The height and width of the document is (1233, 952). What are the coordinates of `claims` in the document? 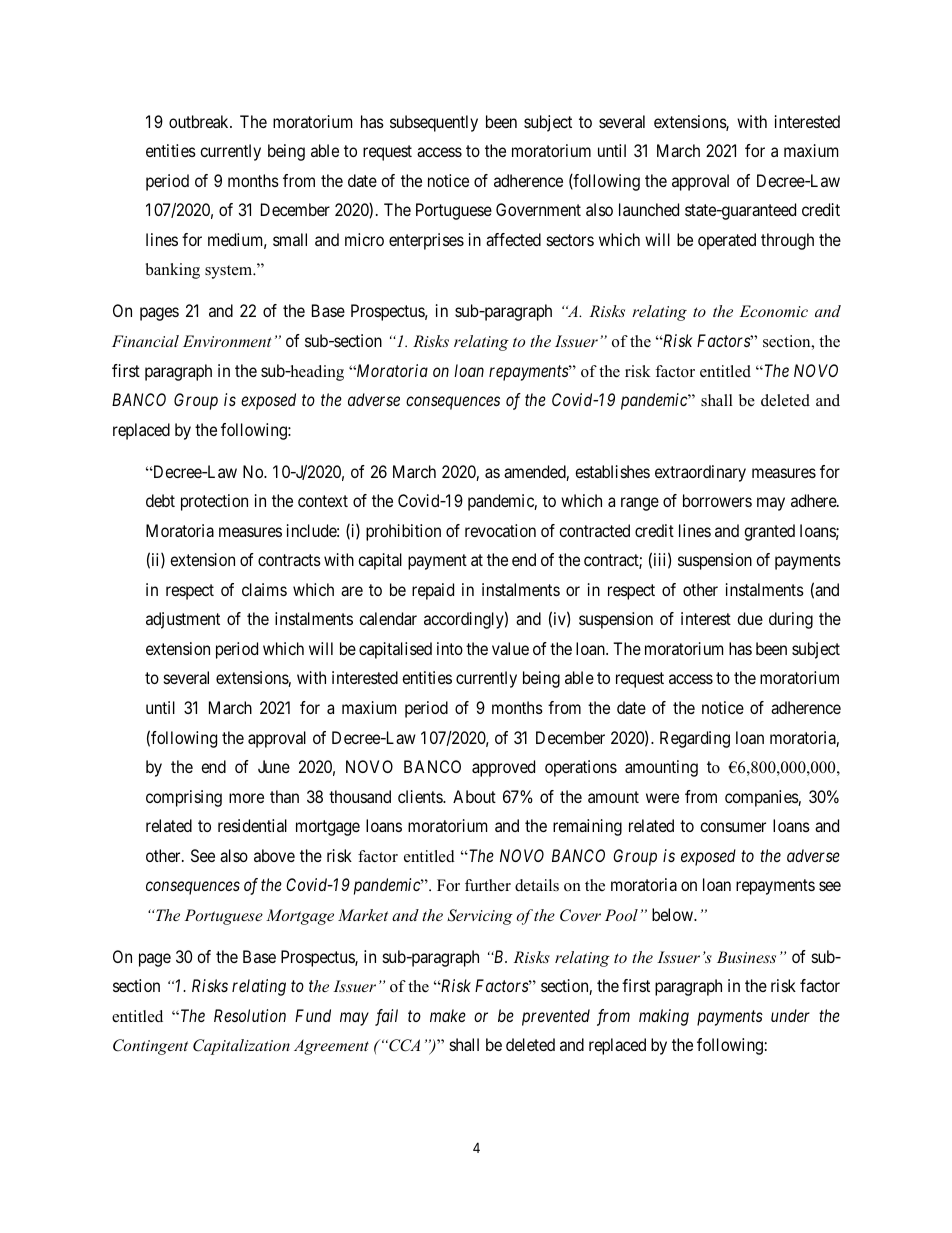 It's located at (264, 589).
